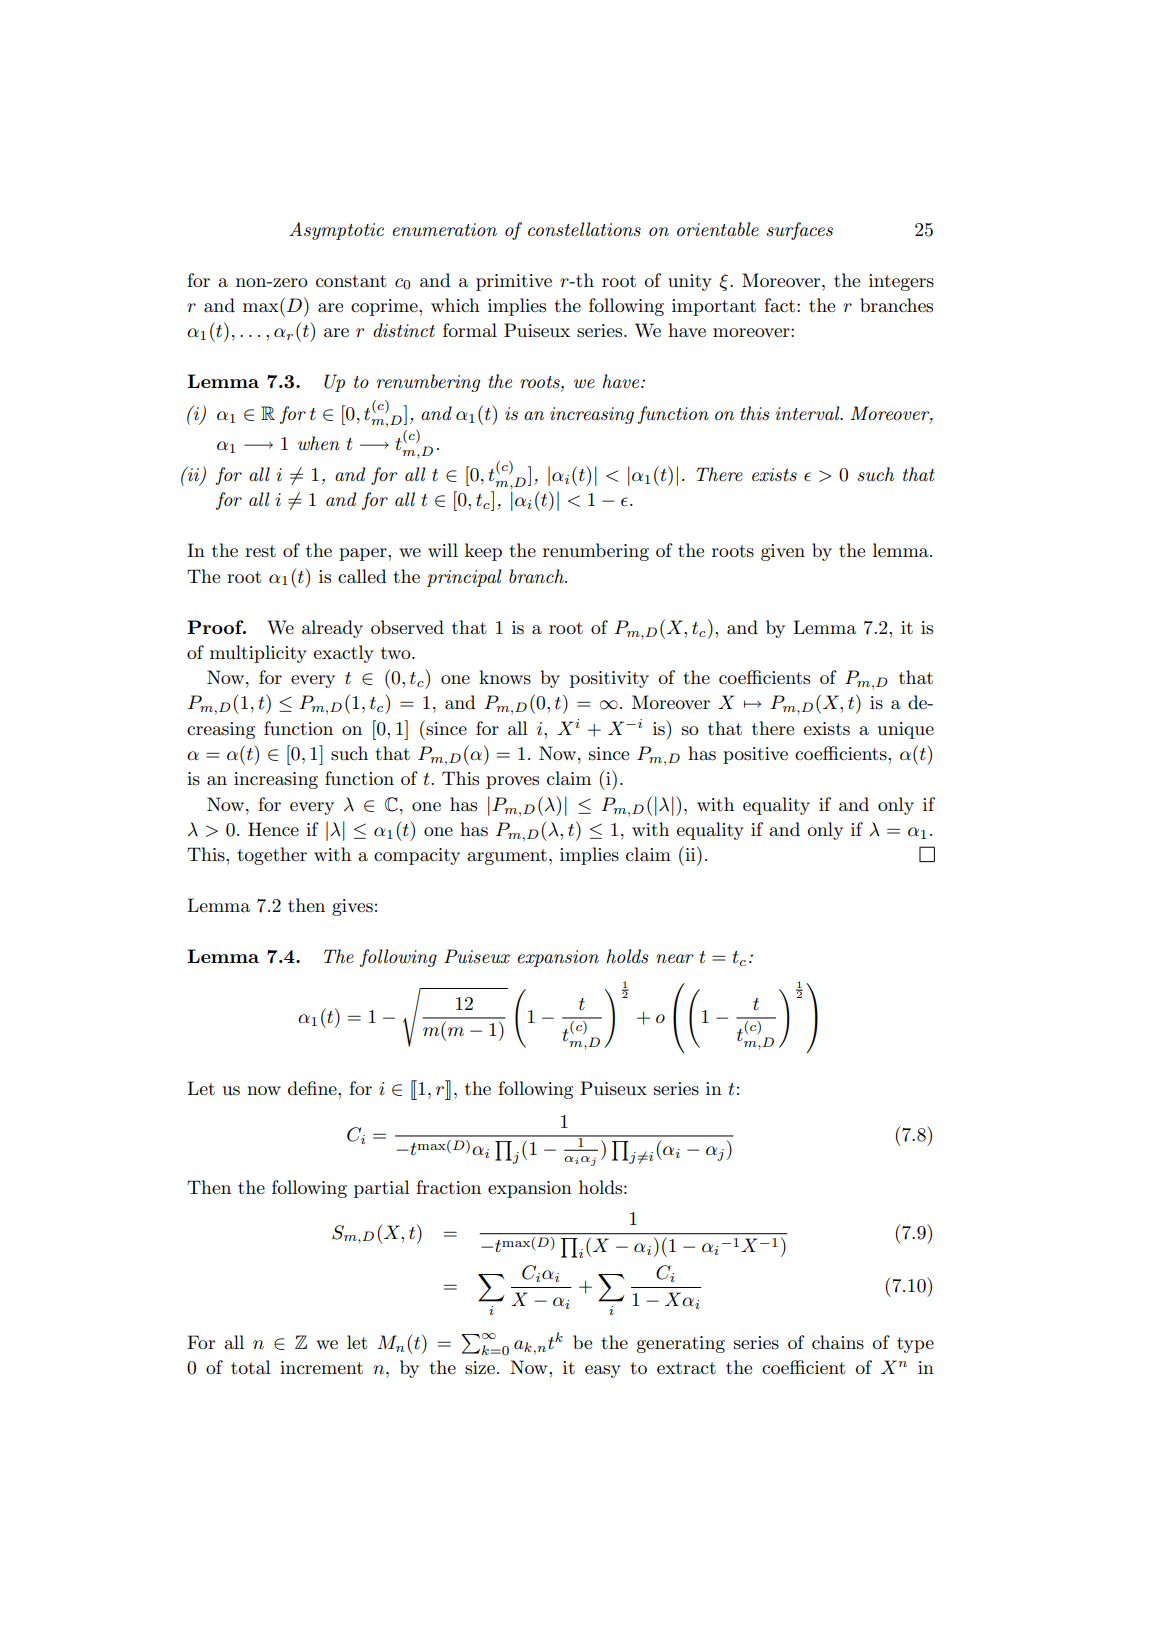 The image size is (1162, 1644). Describe the element at coordinates (512, 782) in the image. I see `proves` at that location.
